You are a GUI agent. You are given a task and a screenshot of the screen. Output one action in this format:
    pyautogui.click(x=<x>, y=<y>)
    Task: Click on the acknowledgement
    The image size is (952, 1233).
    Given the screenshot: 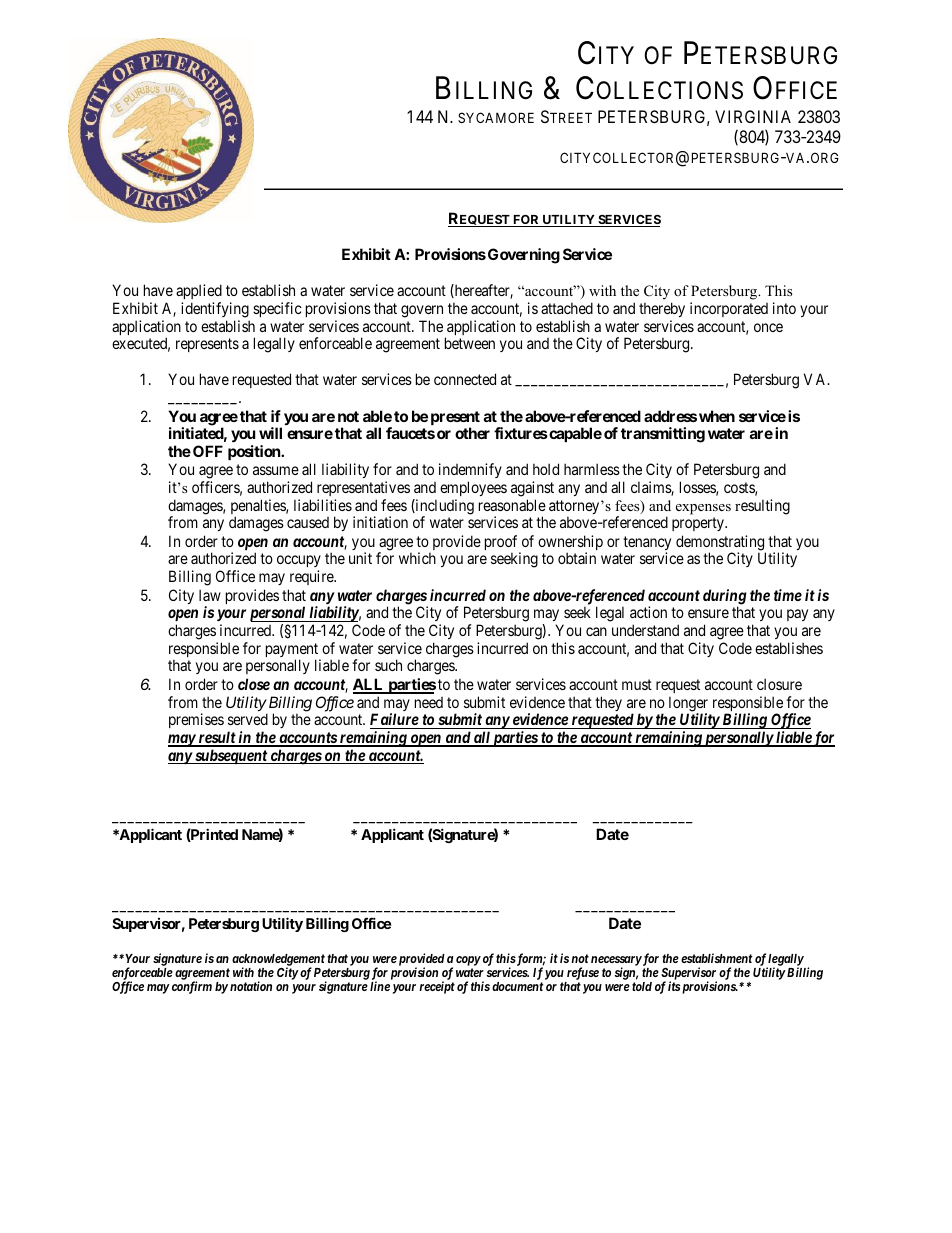 What is the action you would take?
    pyautogui.click(x=278, y=961)
